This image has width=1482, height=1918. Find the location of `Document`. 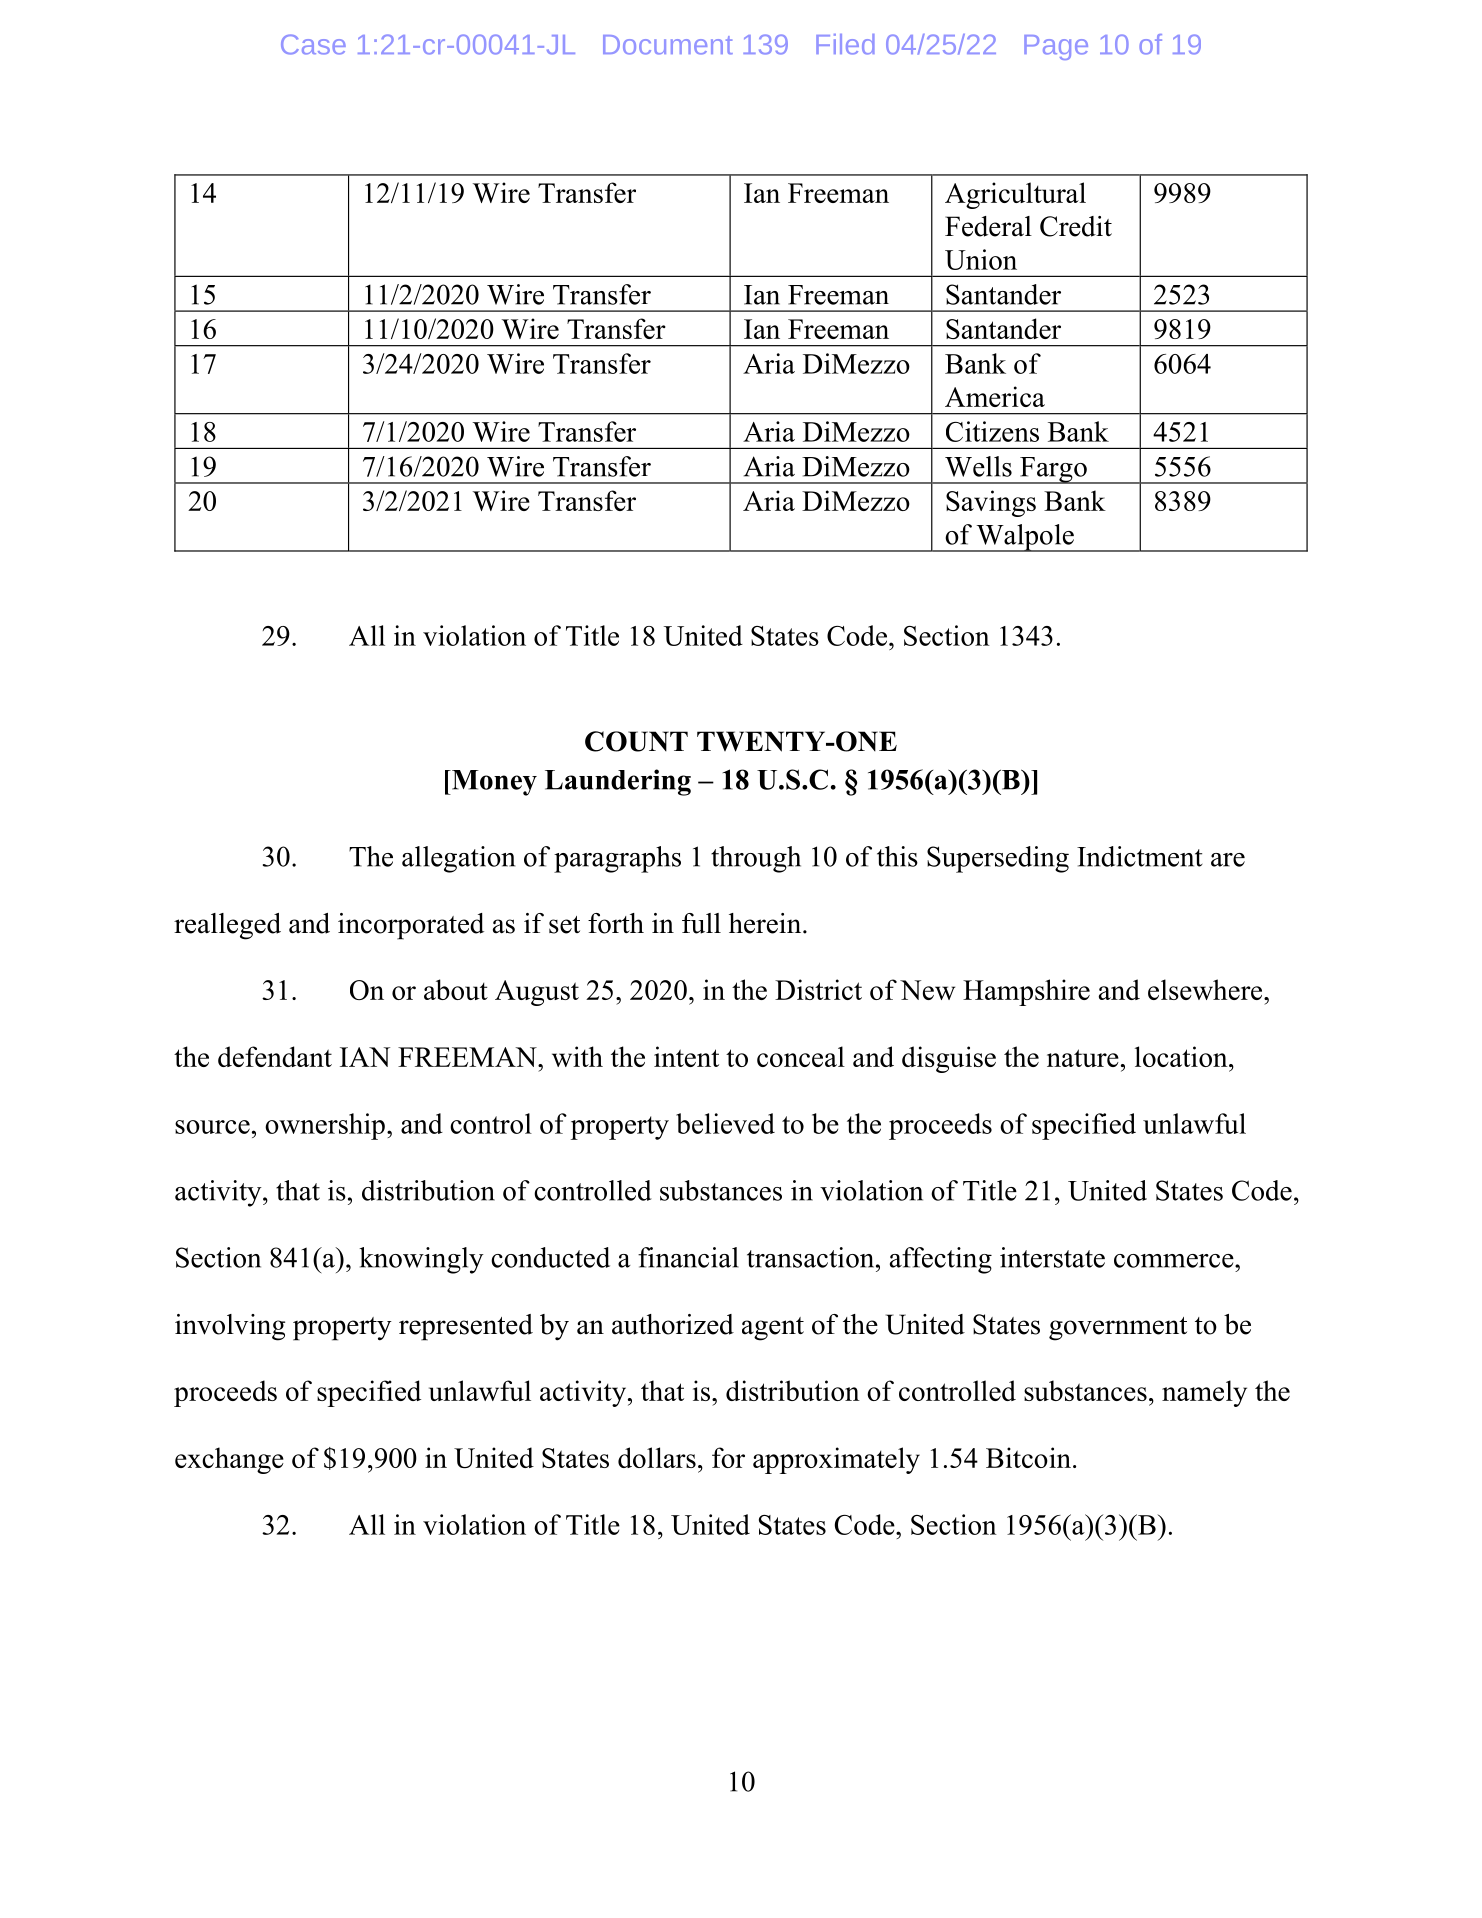

Document is located at coordinates (668, 45).
